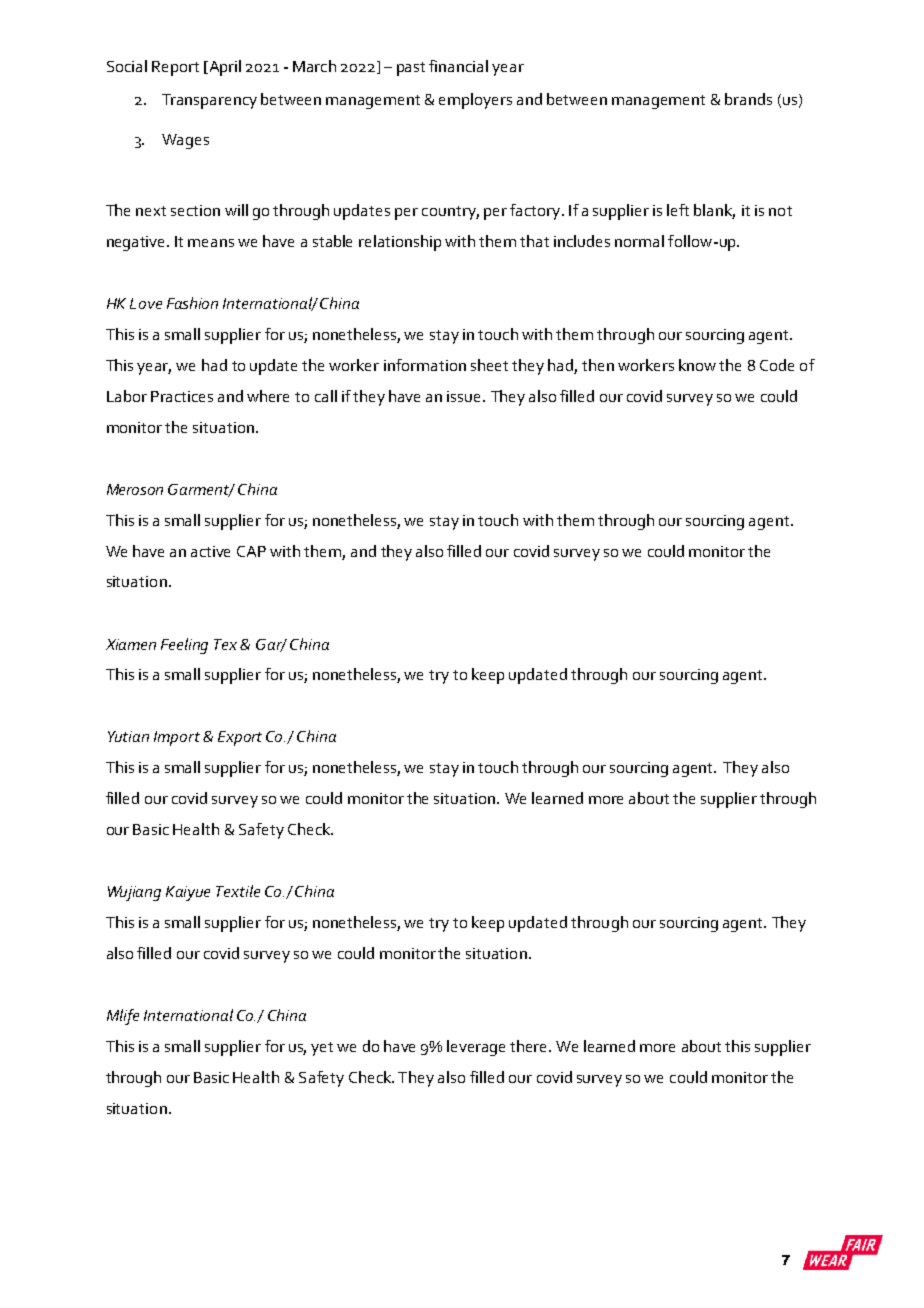  What do you see at coordinates (748, 99) in the document?
I see `brands` at bounding box center [748, 99].
